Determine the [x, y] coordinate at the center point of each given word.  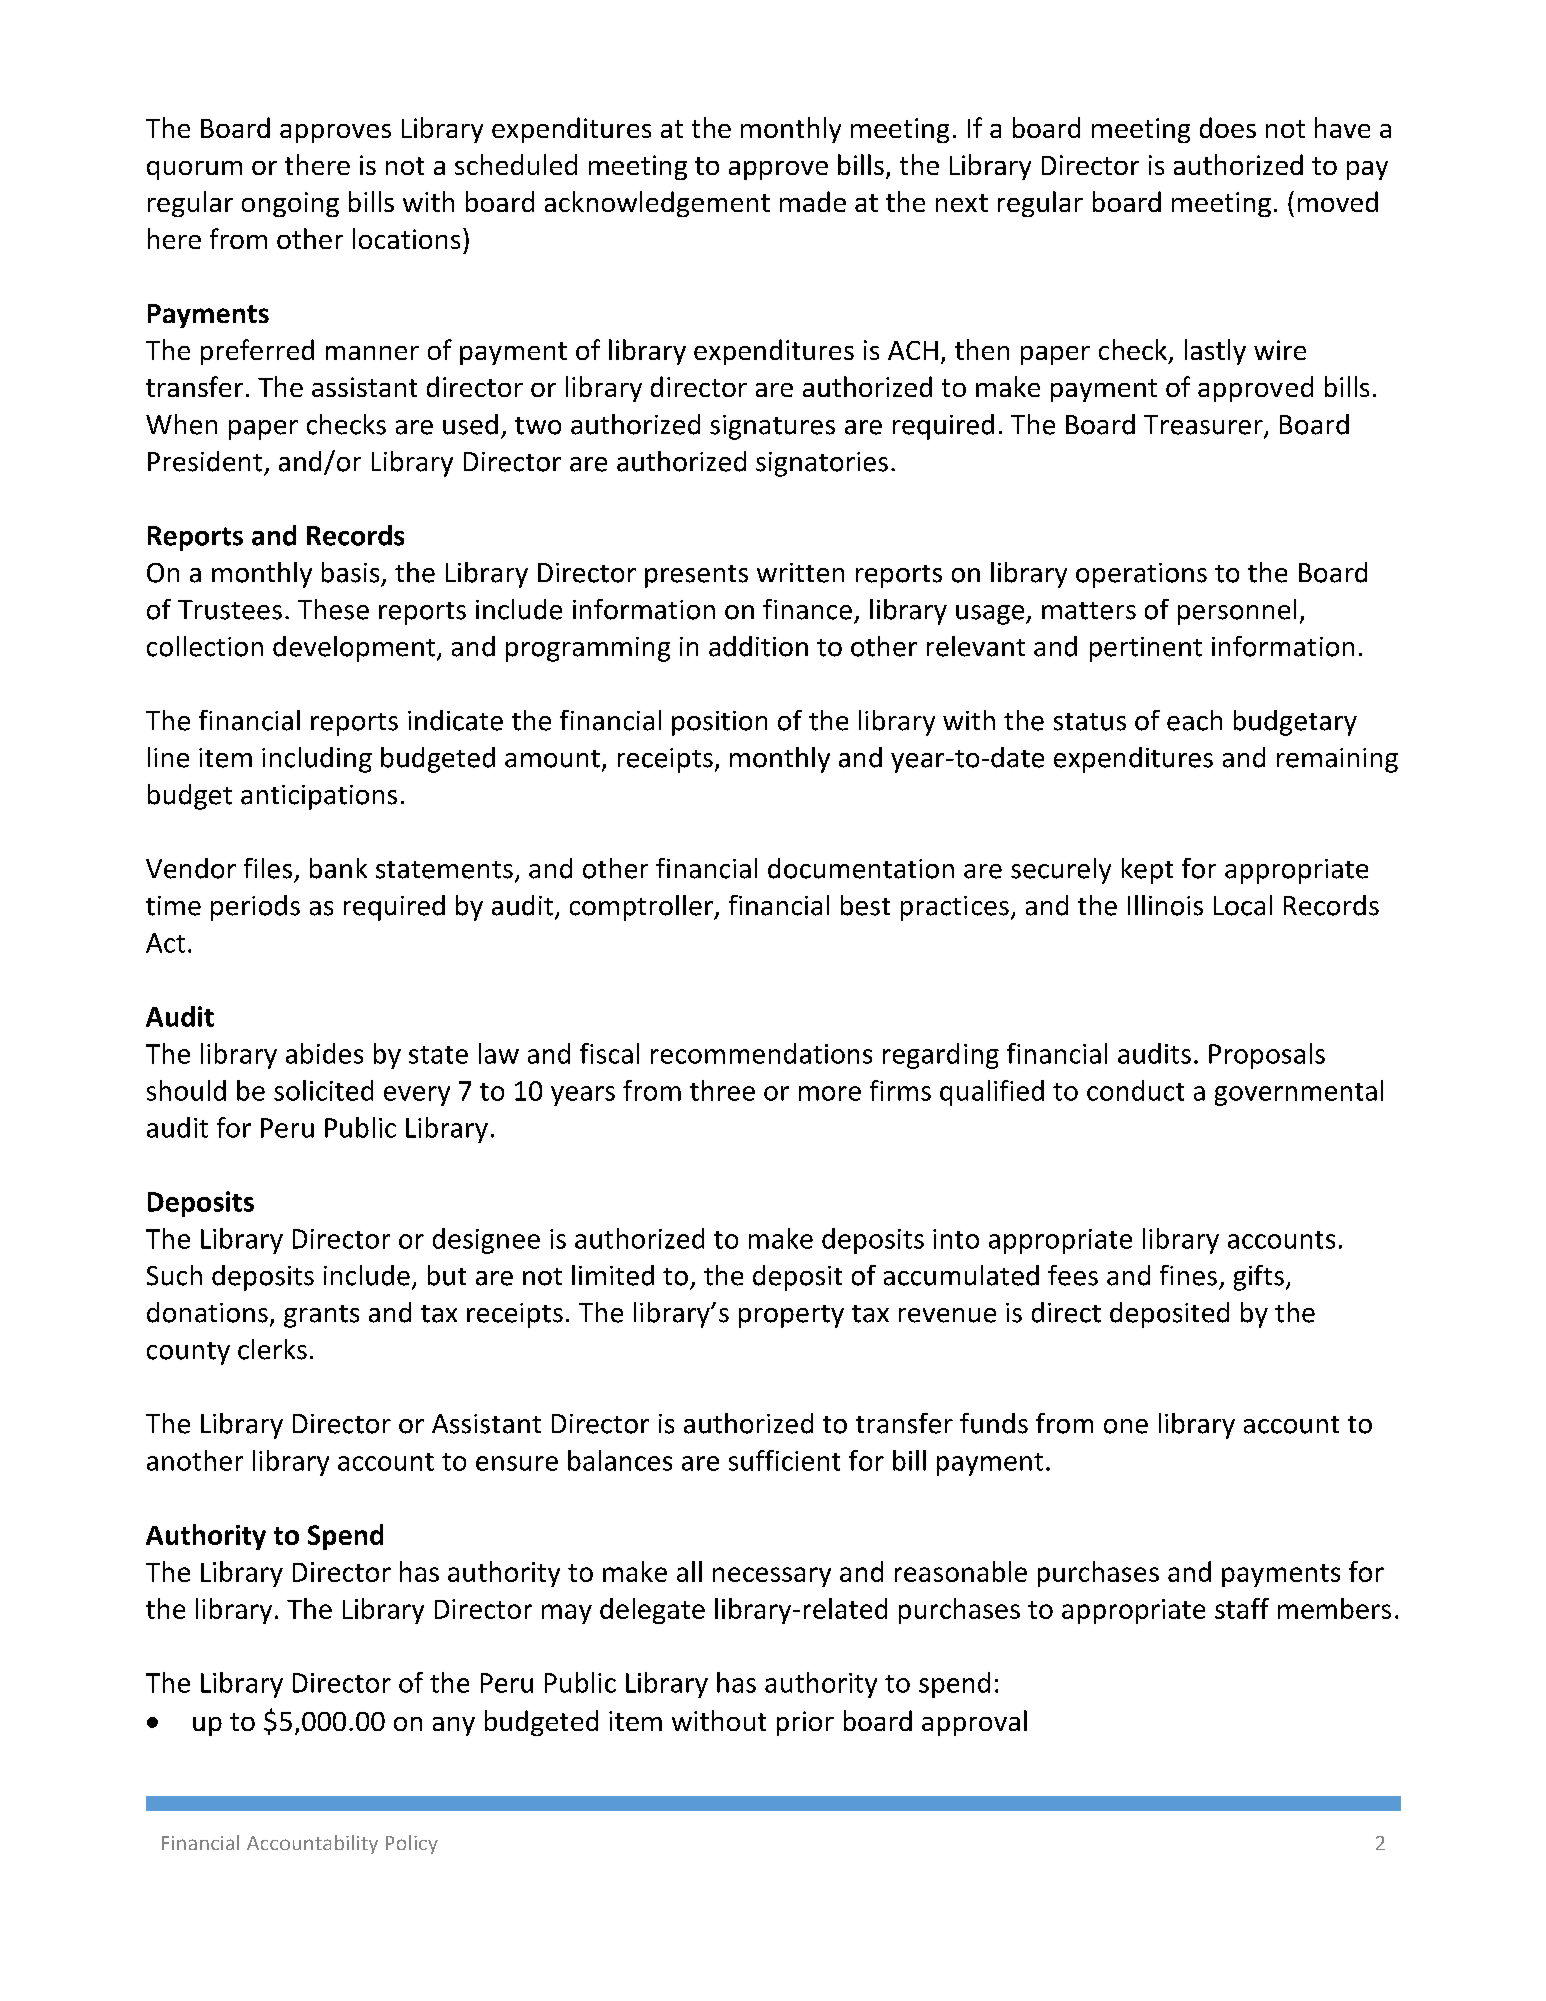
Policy [412, 1844]
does [1228, 127]
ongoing [290, 204]
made [813, 201]
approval [974, 1723]
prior [805, 1723]
